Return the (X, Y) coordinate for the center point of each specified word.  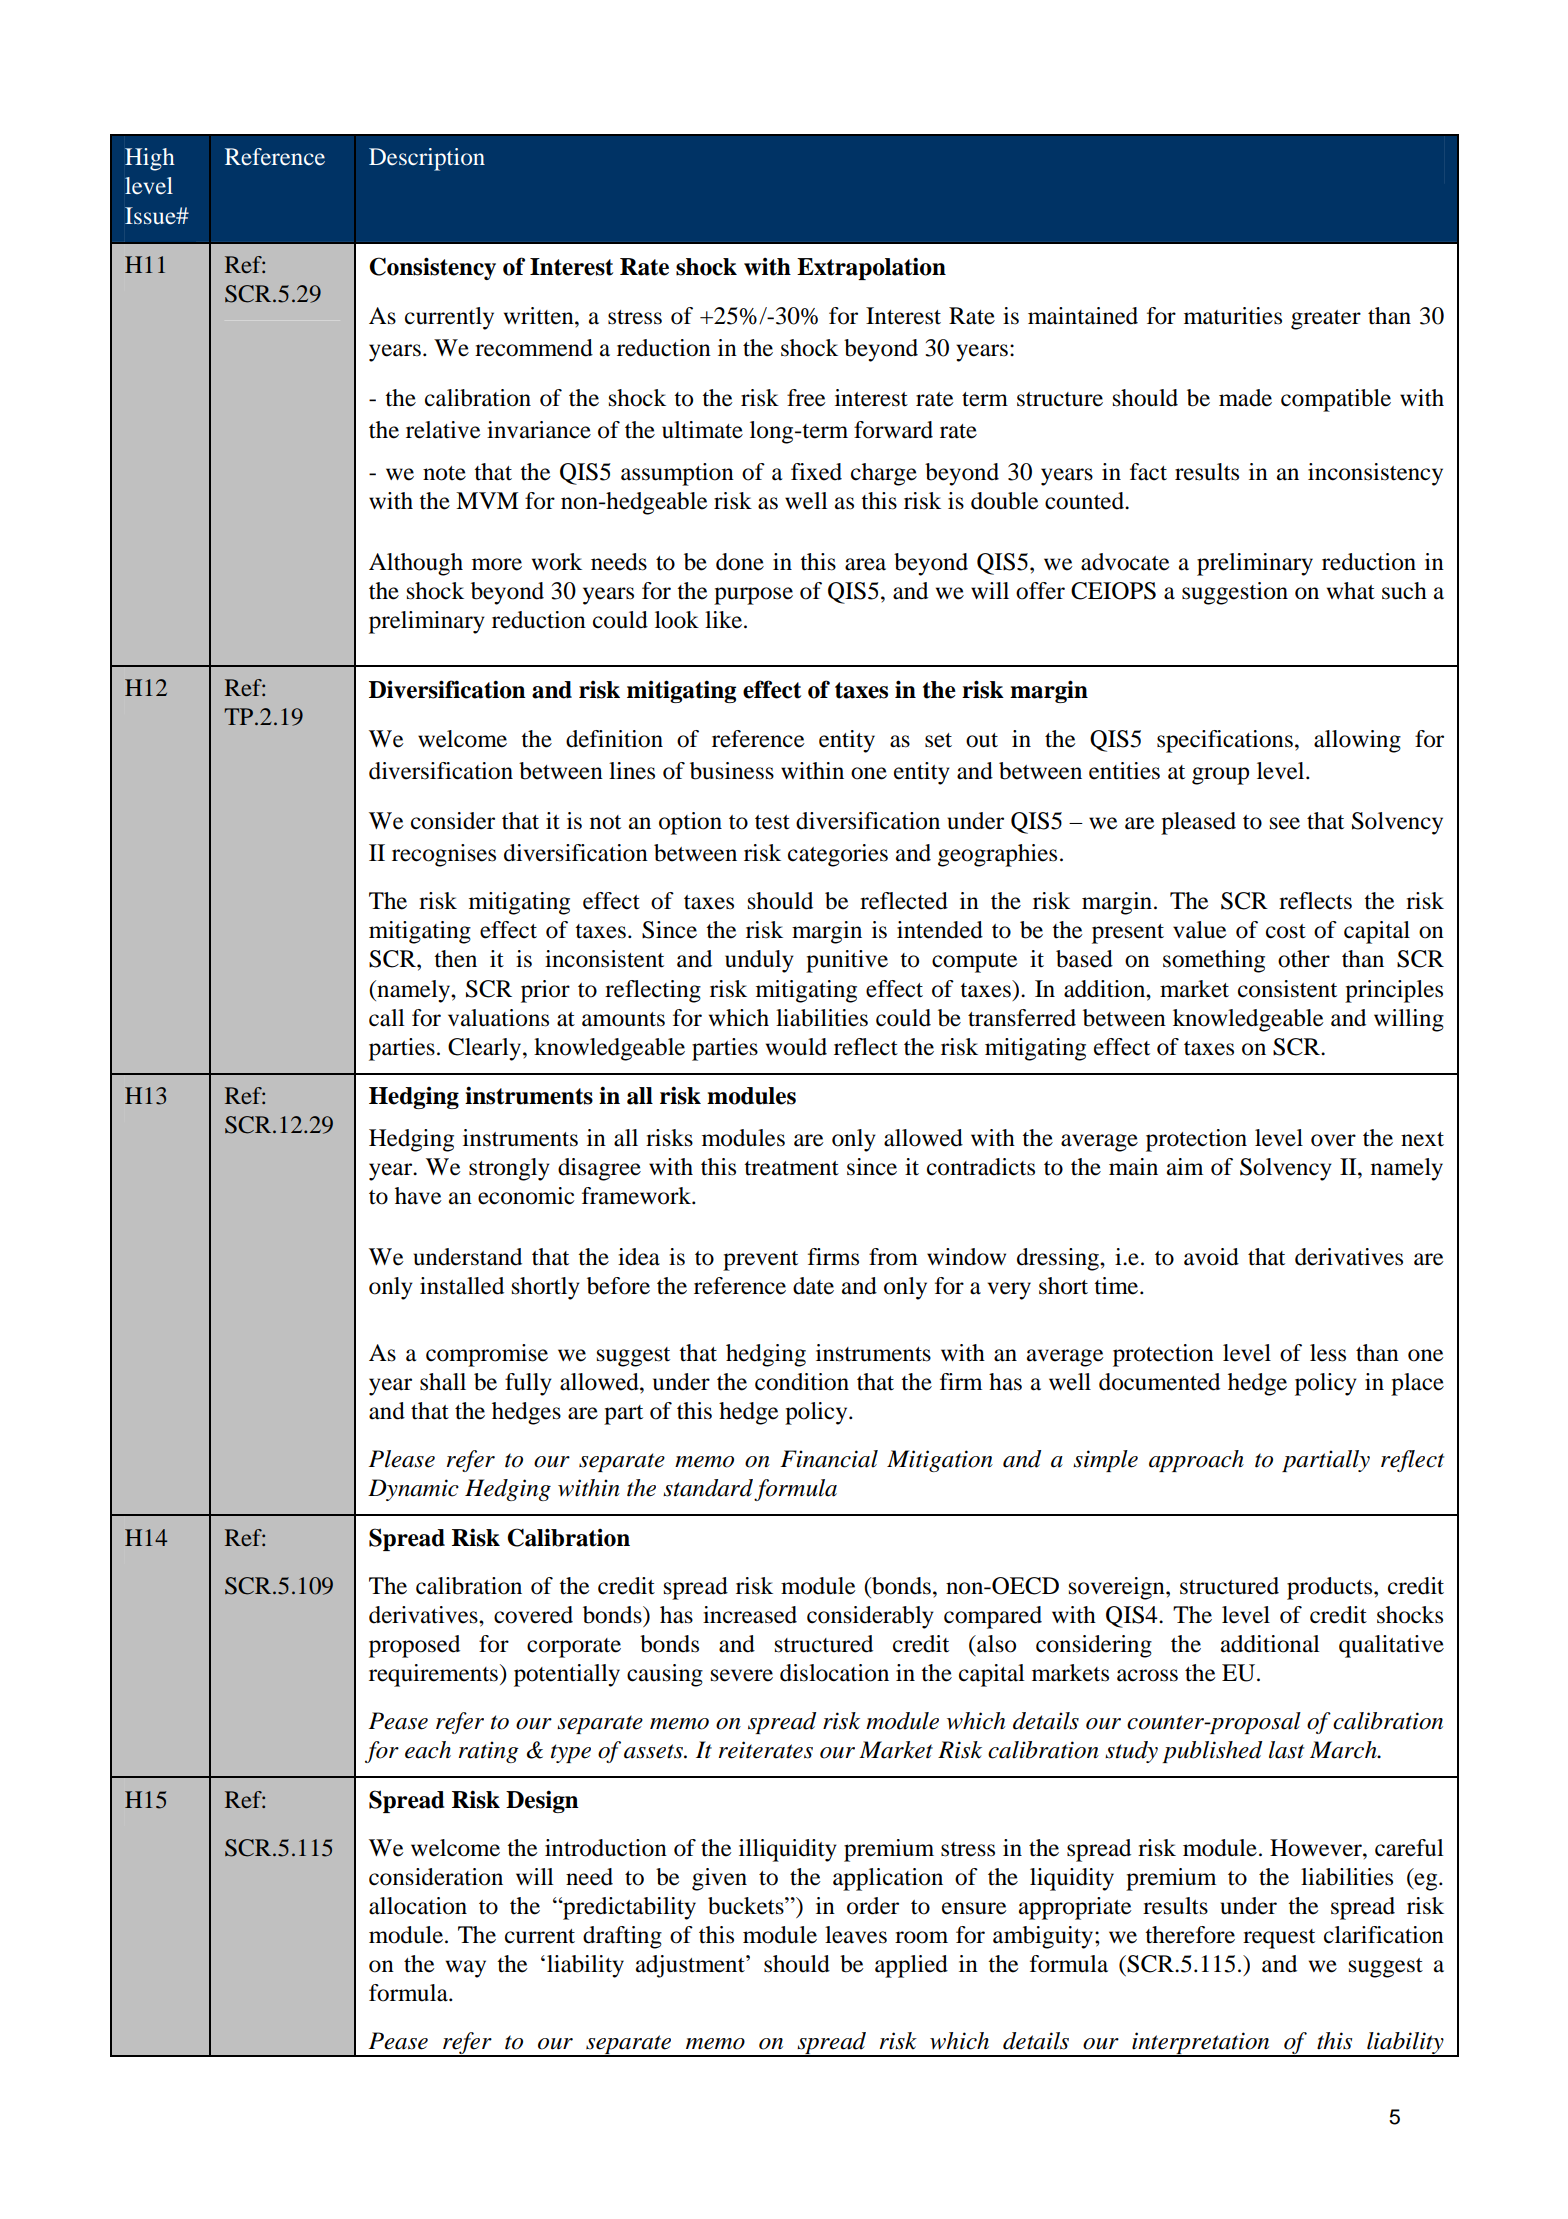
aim (1185, 1167)
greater (1326, 320)
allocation (418, 1906)
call (387, 1018)
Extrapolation (871, 268)
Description (427, 159)
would (796, 1047)
